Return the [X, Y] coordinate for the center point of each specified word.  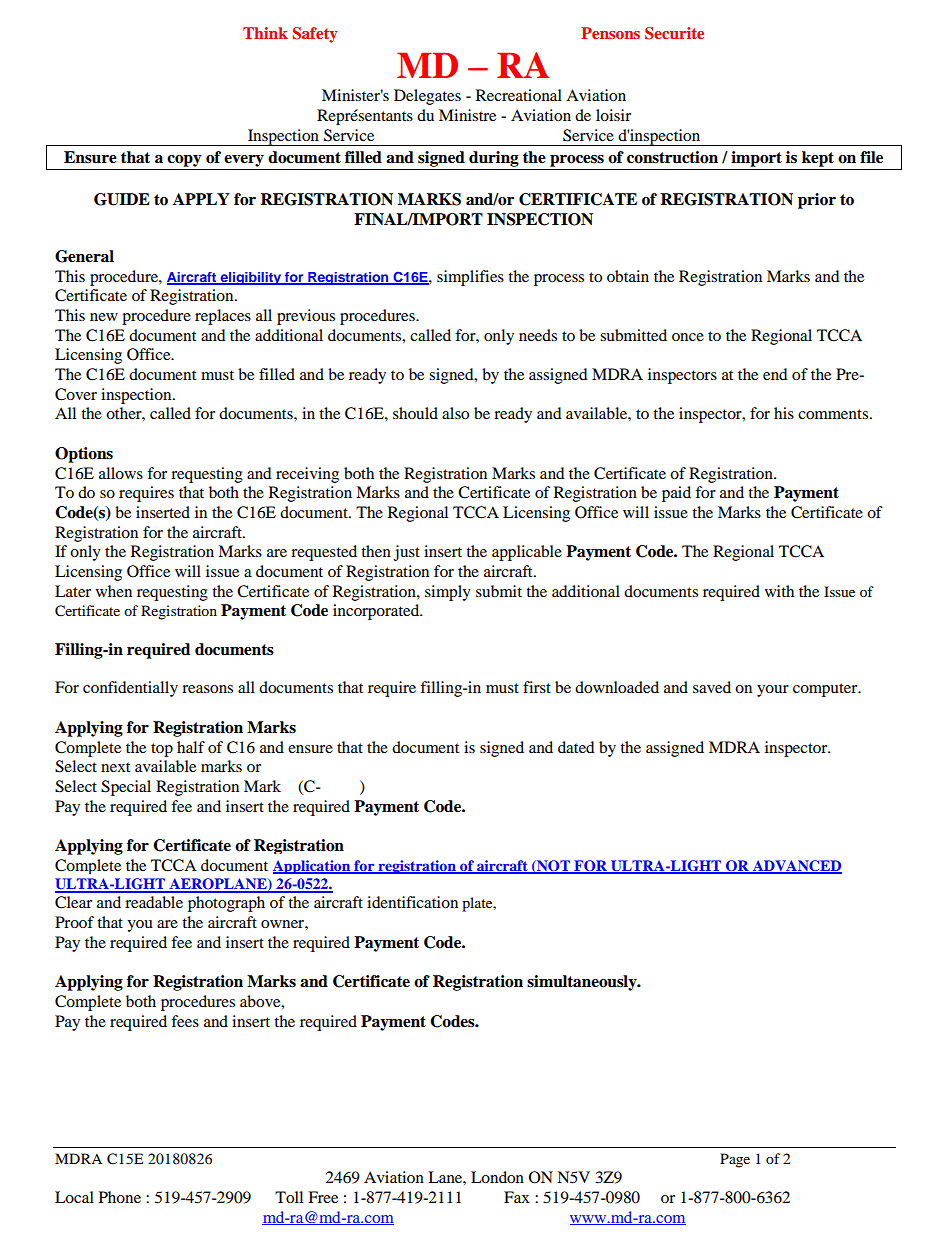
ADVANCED [796, 866]
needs [538, 335]
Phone [120, 1197]
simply [448, 593]
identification [412, 902]
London [497, 1177]
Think [265, 33]
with [779, 591]
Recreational [519, 95]
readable [154, 902]
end [775, 374]
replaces [223, 317]
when [114, 591]
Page [735, 1160]
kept [818, 159]
